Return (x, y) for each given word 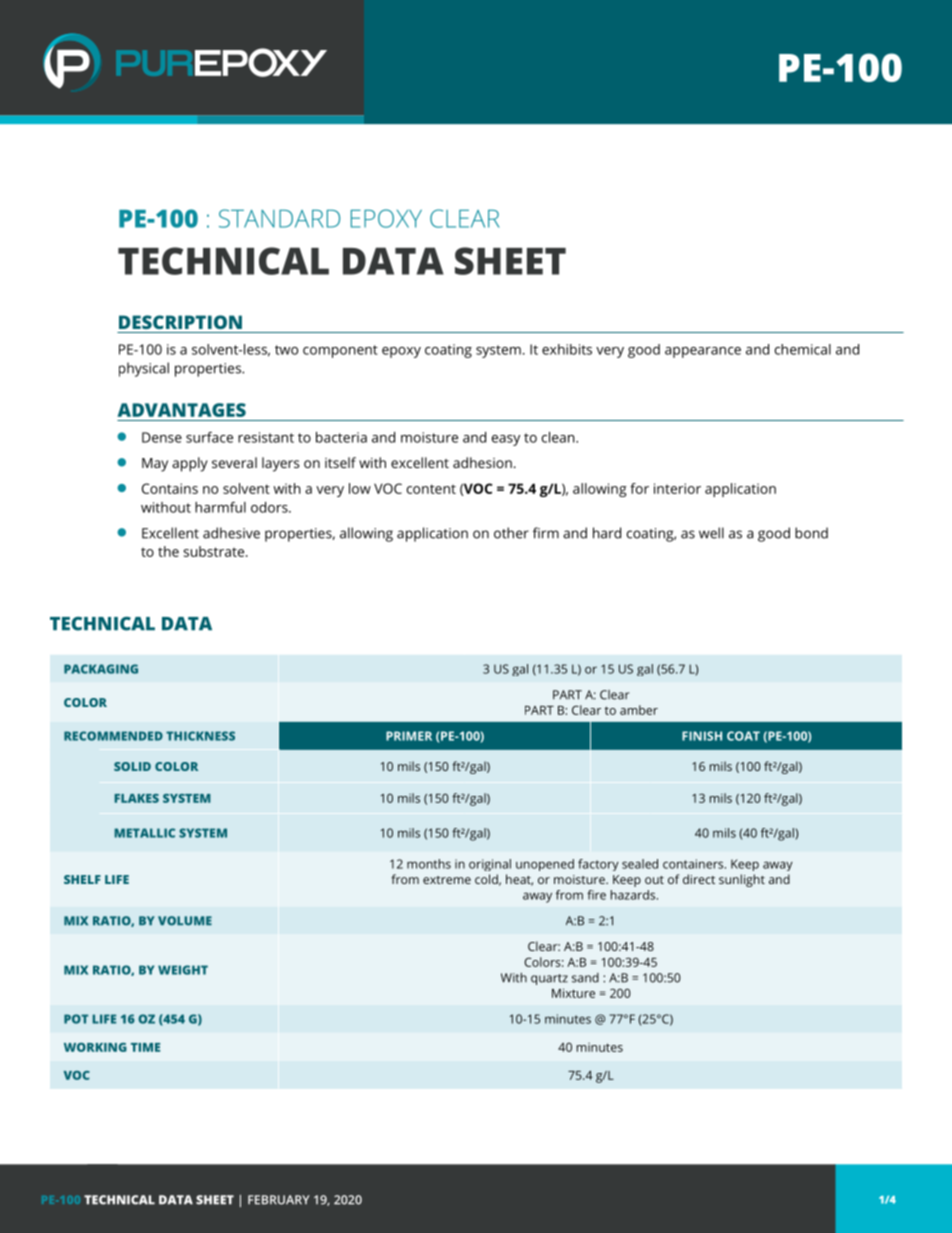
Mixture (573, 993)
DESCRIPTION (180, 322)
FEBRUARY (279, 1200)
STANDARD (279, 218)
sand (585, 978)
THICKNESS (200, 736)
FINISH (702, 736)
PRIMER (409, 736)
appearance (703, 352)
